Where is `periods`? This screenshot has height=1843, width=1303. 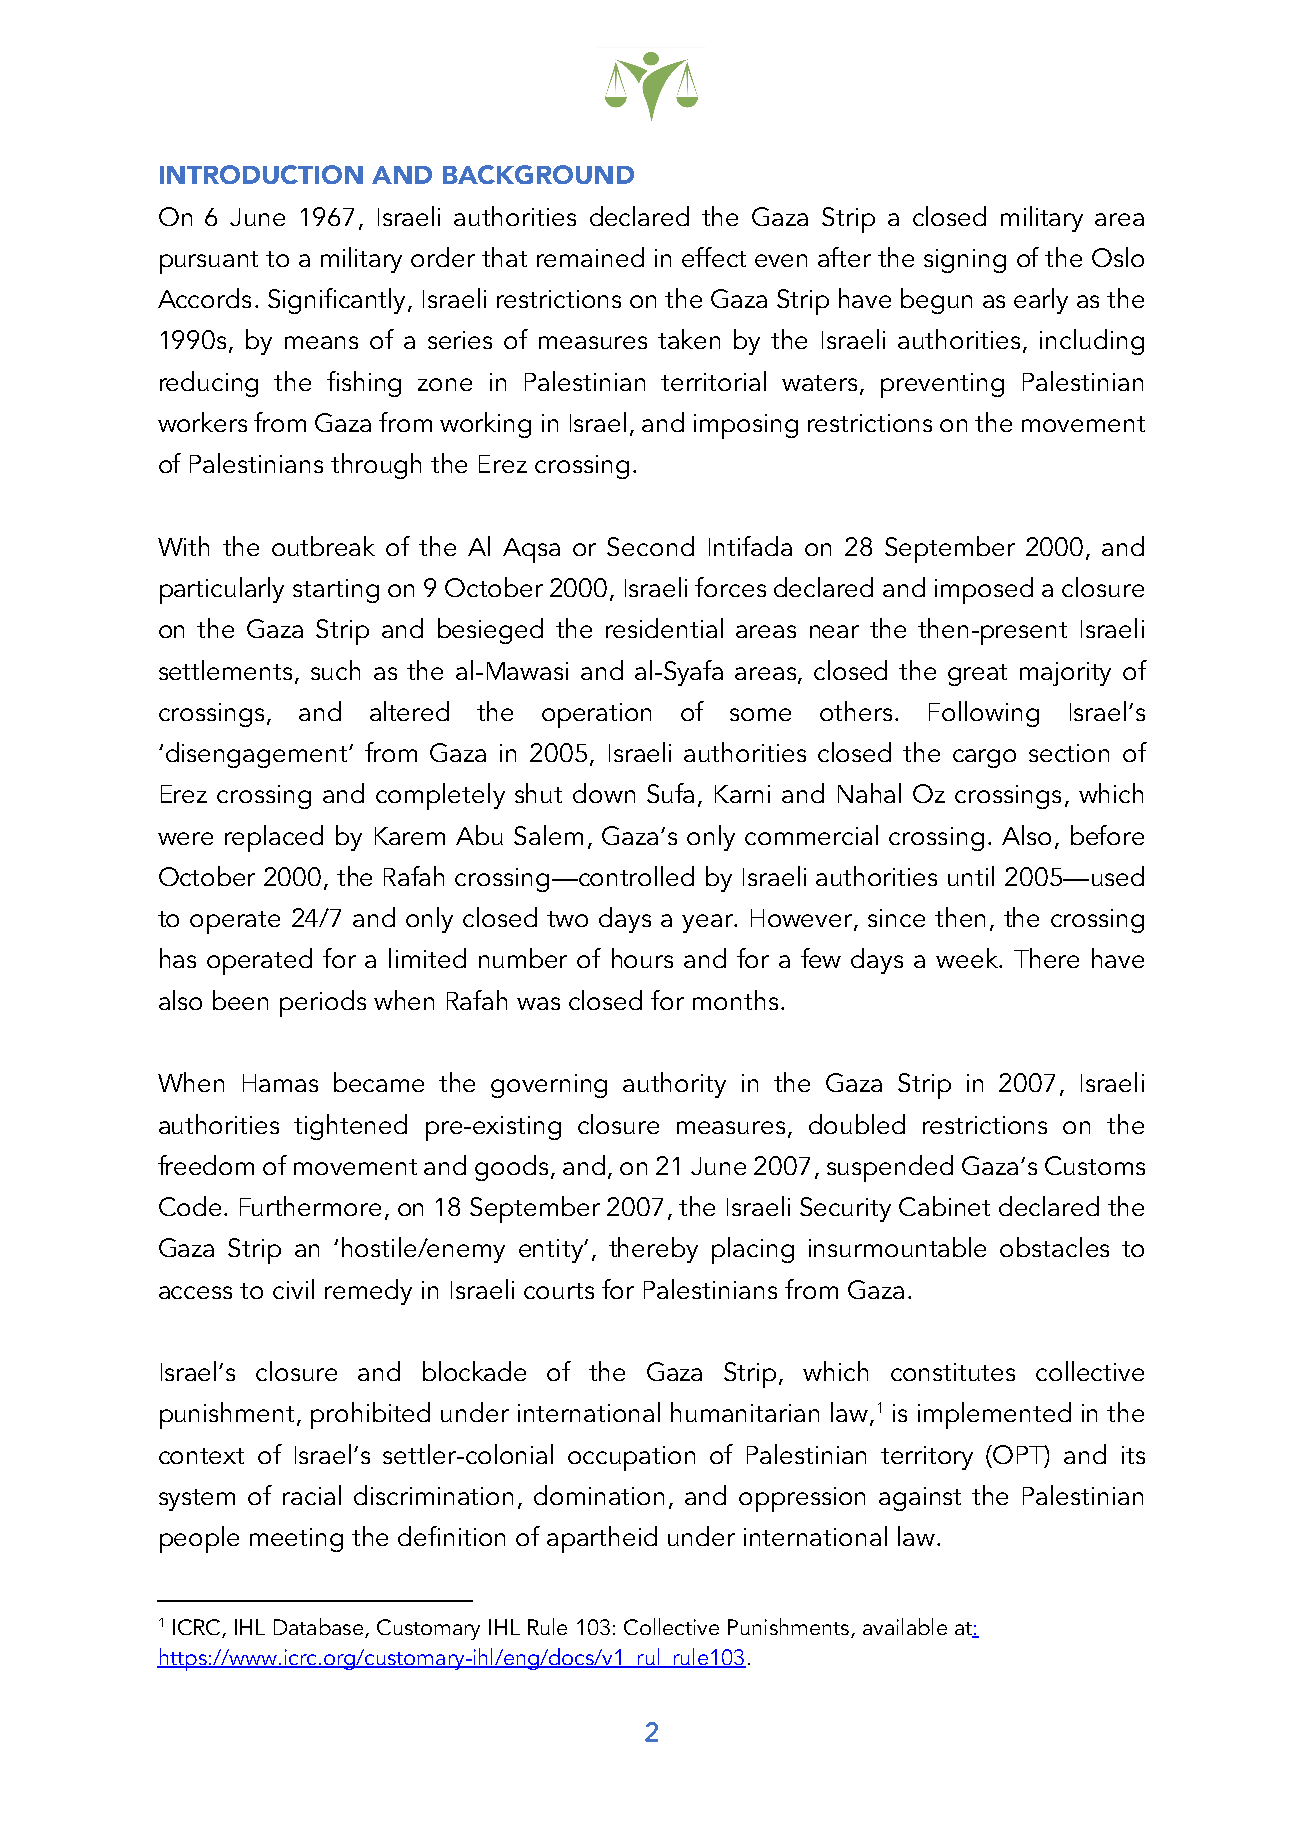
periods is located at coordinates (323, 1003).
